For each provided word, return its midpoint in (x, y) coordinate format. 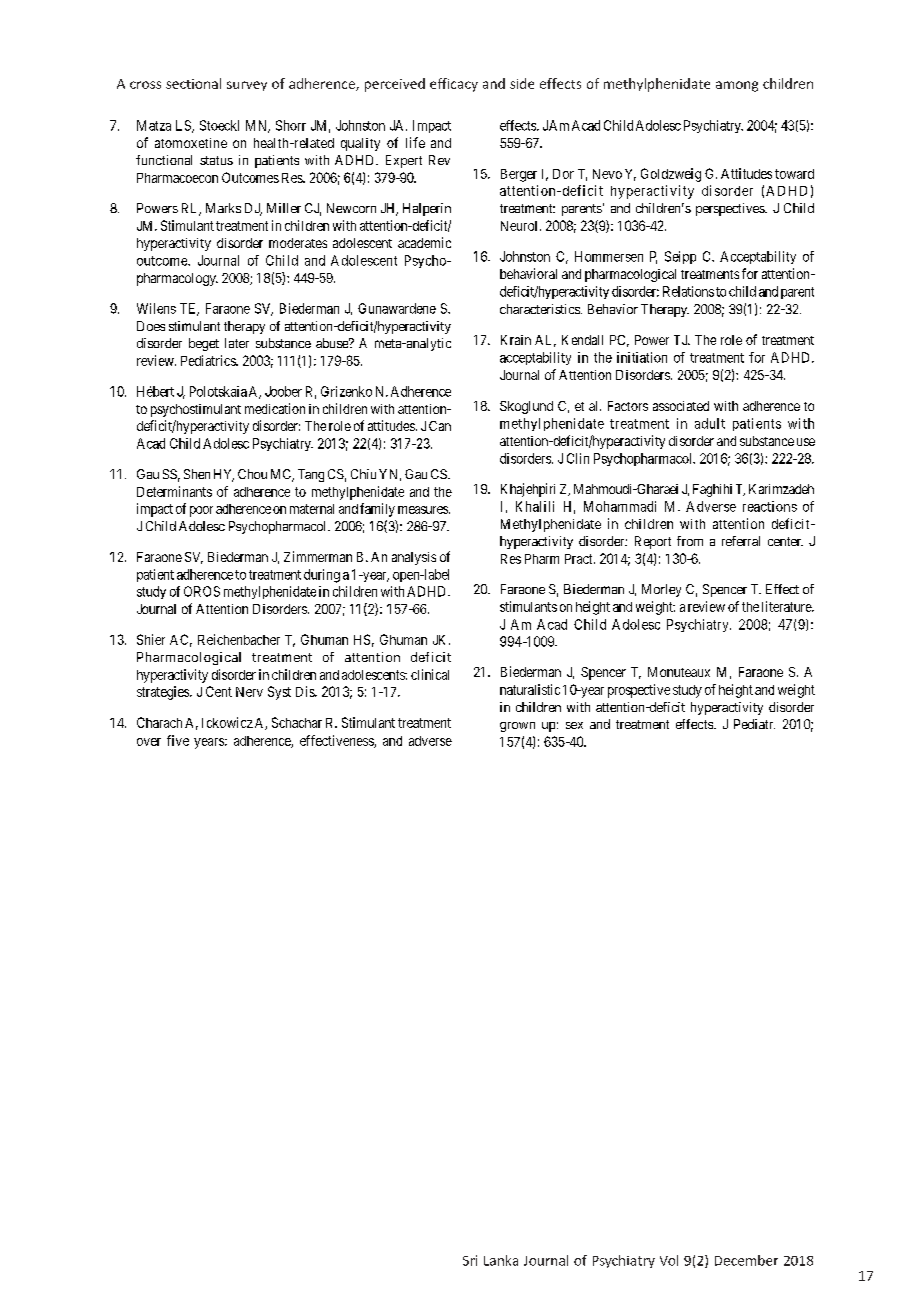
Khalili (535, 506)
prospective (639, 691)
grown (517, 727)
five (178, 740)
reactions (770, 506)
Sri (470, 1260)
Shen (197, 474)
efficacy (454, 85)
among (737, 86)
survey (247, 86)
